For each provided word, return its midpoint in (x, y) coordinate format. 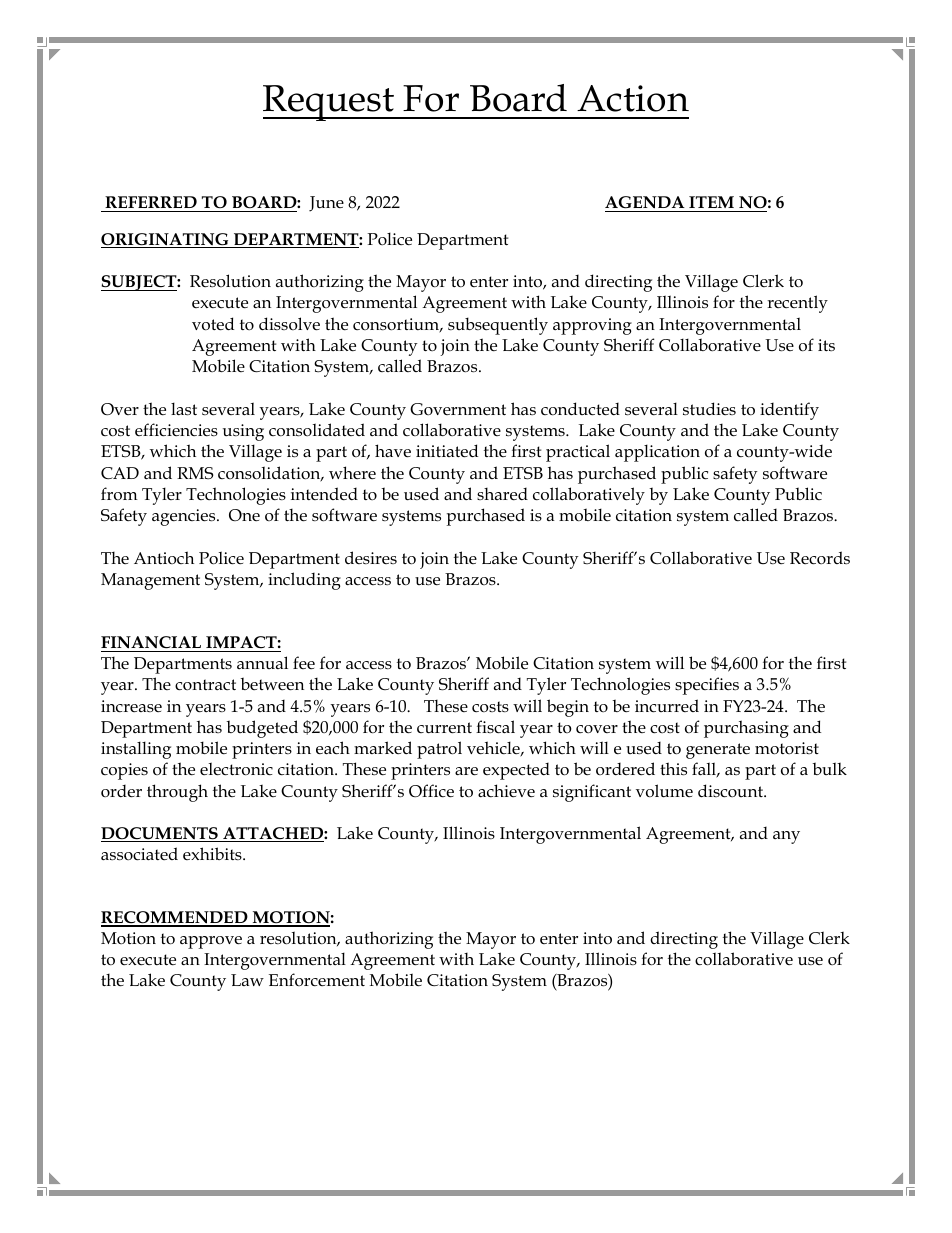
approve (211, 942)
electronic (236, 769)
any (786, 837)
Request (330, 103)
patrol (439, 750)
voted (213, 324)
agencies (185, 517)
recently (797, 304)
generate (718, 751)
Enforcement (317, 980)
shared (502, 494)
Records (820, 558)
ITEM (711, 202)
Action (633, 98)
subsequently (498, 326)
